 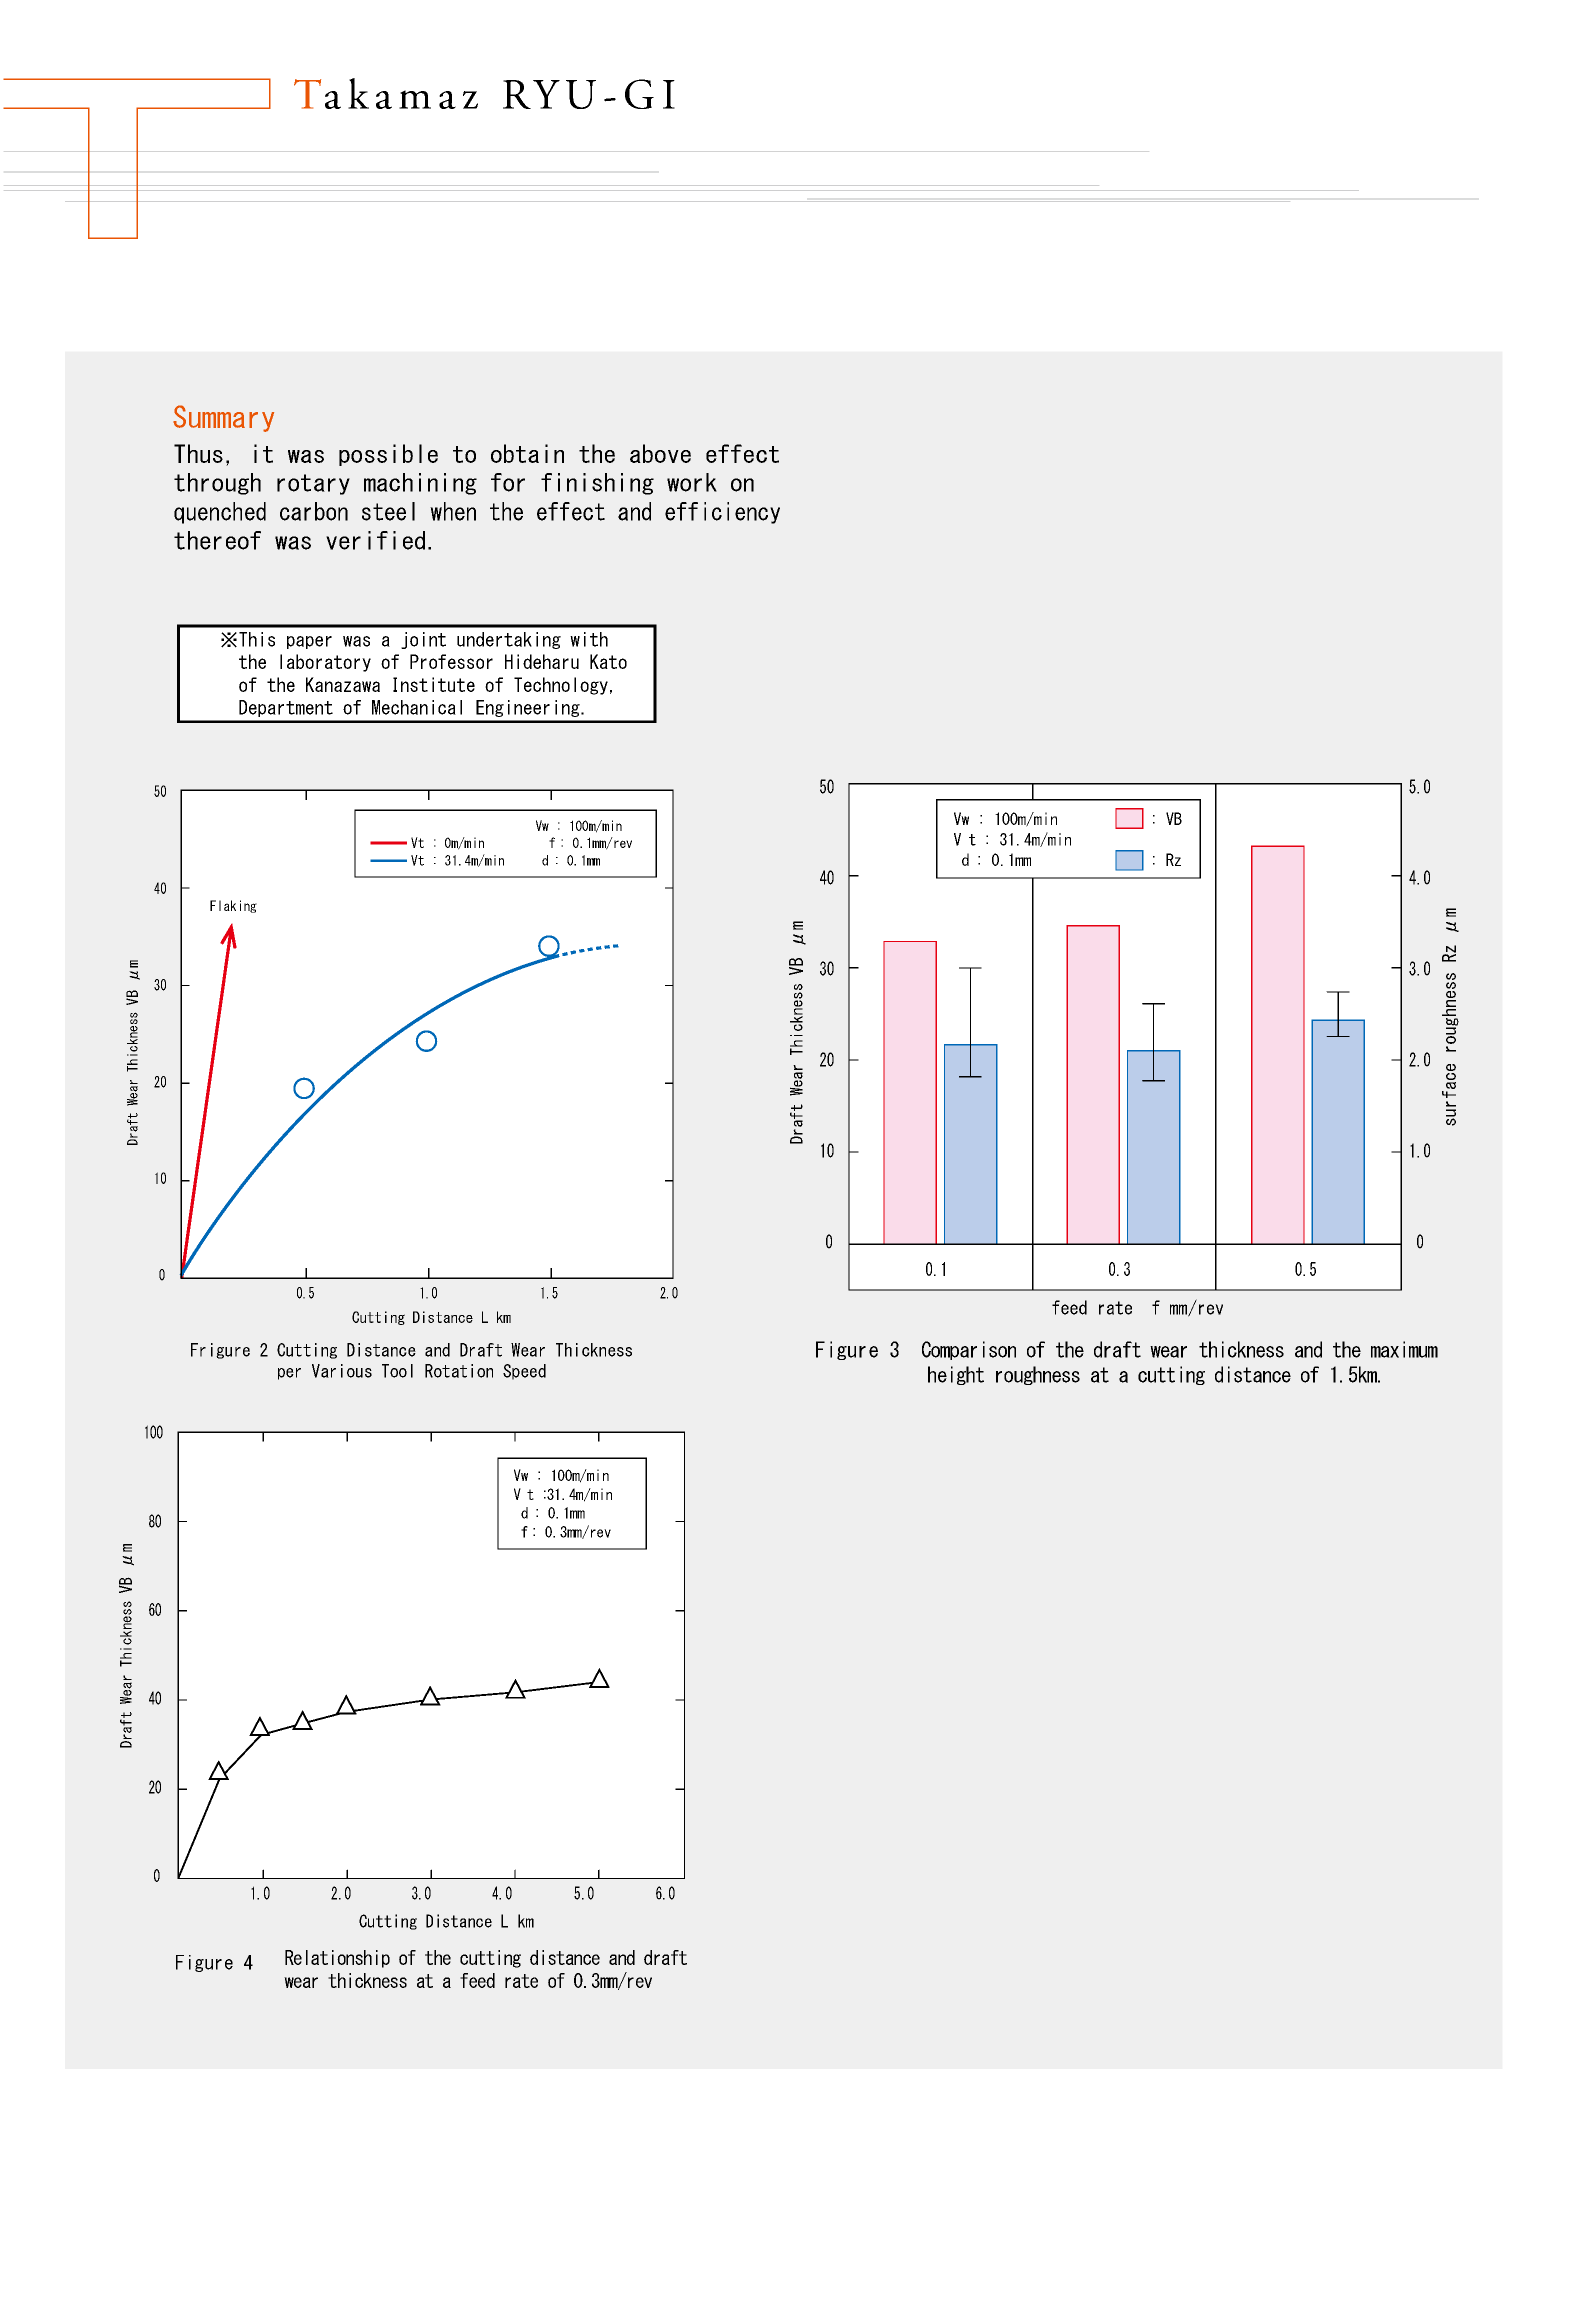 I want to click on work, so click(x=692, y=482).
